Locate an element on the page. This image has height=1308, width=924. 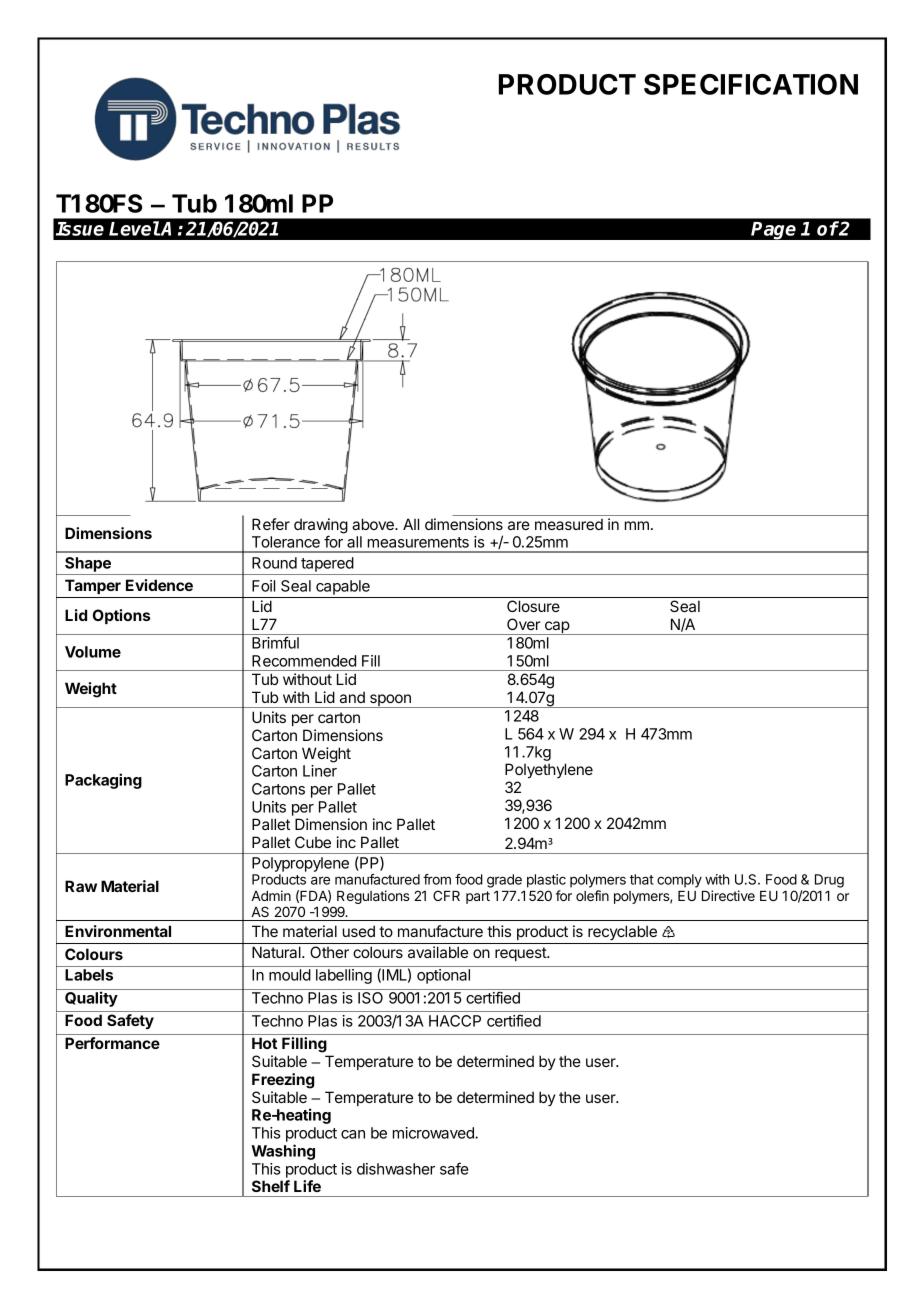
recyclable is located at coordinates (622, 932).
